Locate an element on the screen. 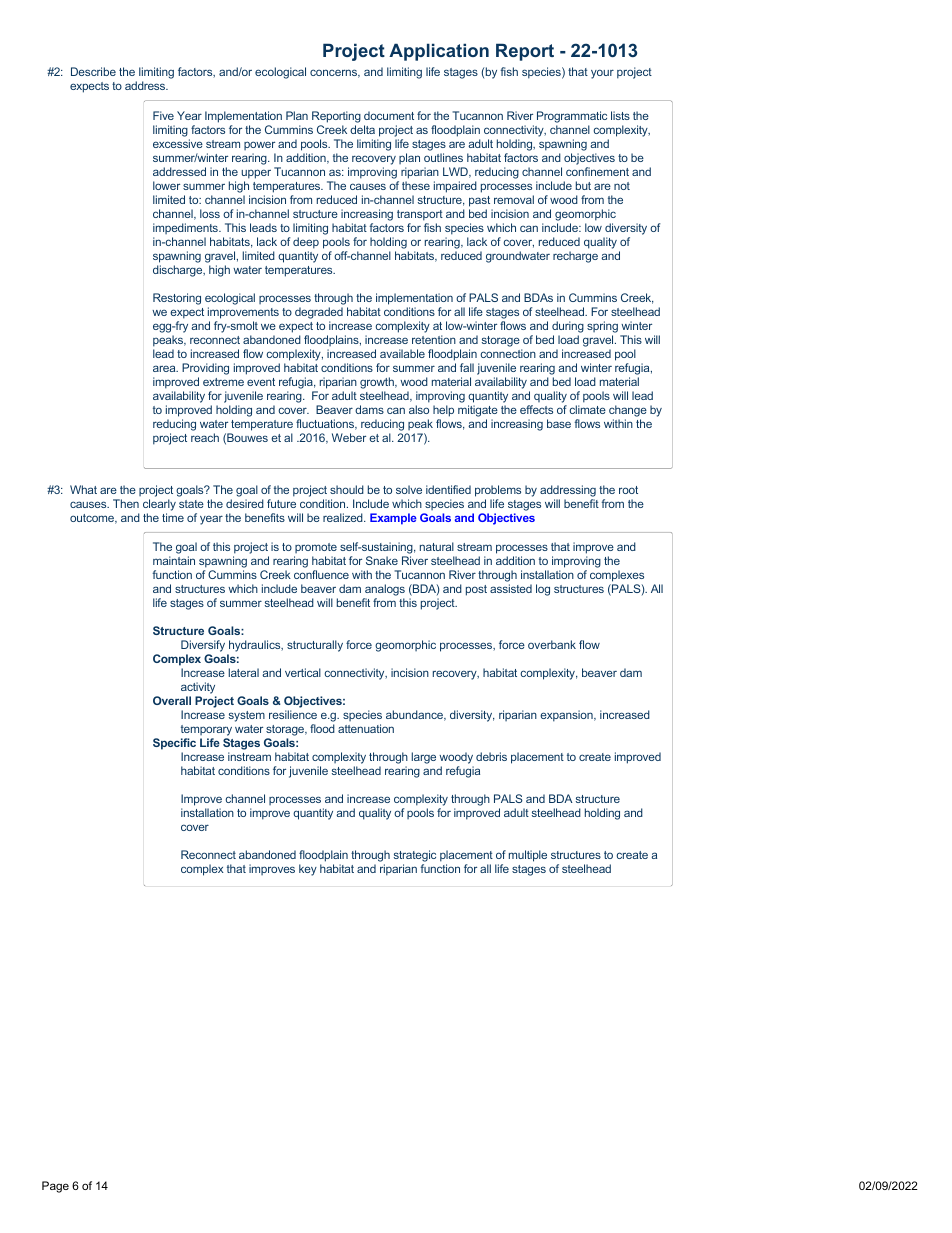 This screenshot has height=1233, width=952. Programmatic is located at coordinates (572, 117).
